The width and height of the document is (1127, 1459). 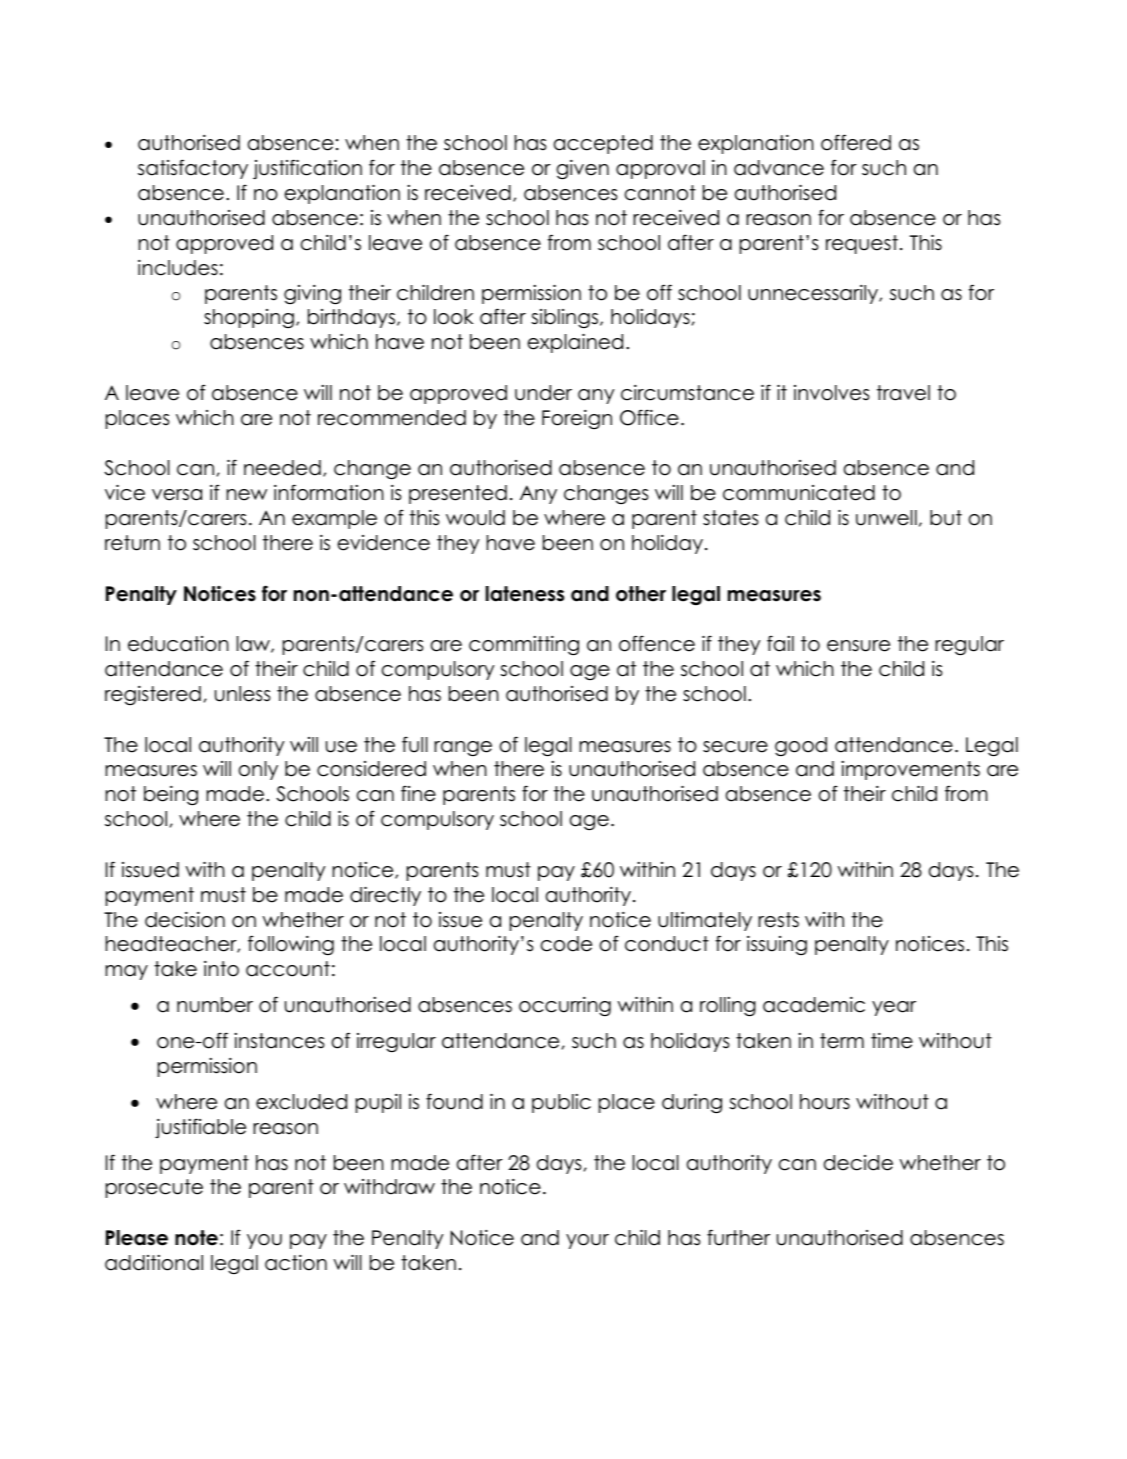 What do you see at coordinates (582, 170) in the document?
I see `given` at bounding box center [582, 170].
